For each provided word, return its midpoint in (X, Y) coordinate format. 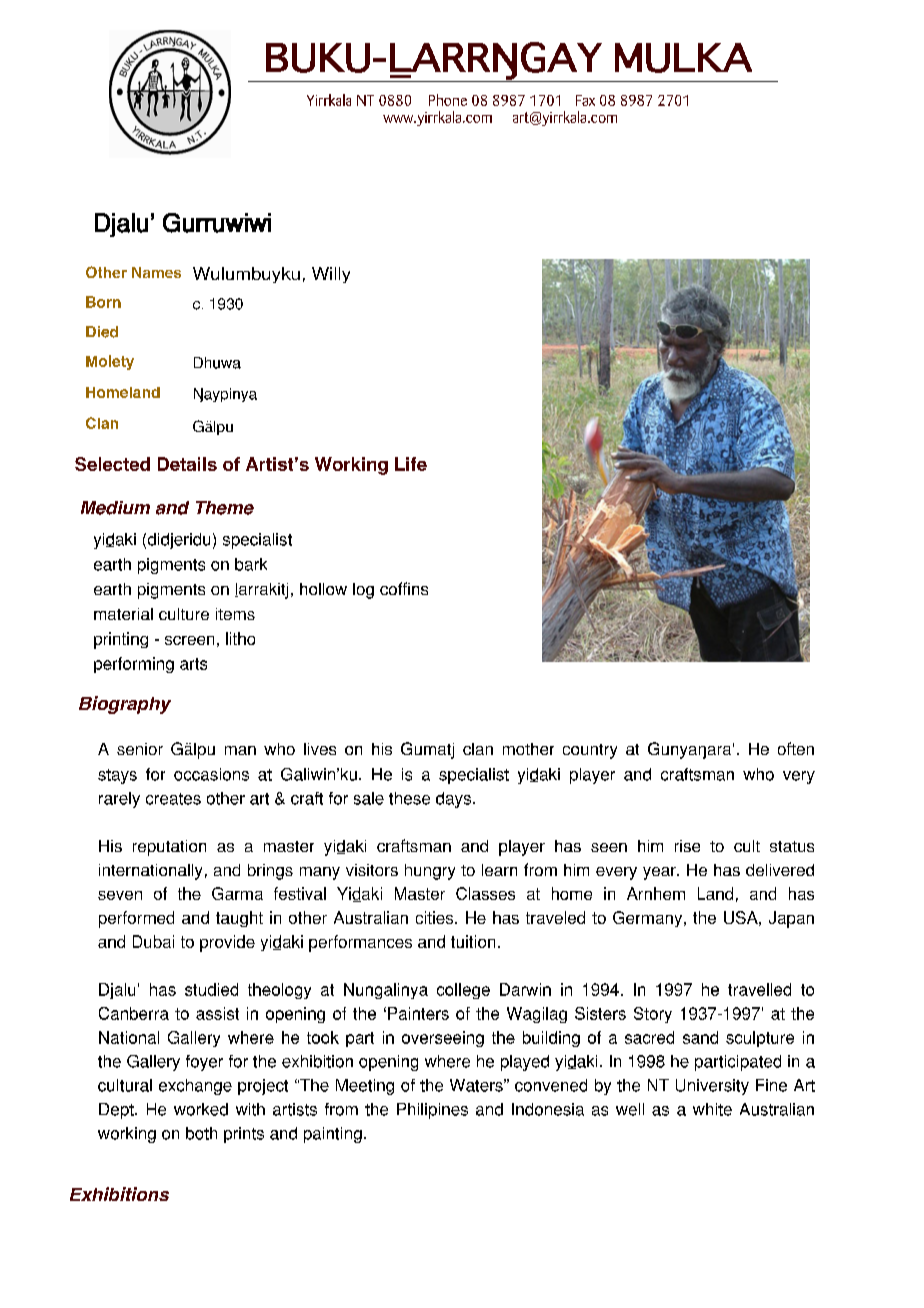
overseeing (443, 1039)
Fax (585, 100)
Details (187, 464)
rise (687, 846)
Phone (448, 100)
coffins (404, 588)
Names (156, 272)
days (453, 800)
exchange (195, 1087)
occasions (211, 774)
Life (411, 464)
